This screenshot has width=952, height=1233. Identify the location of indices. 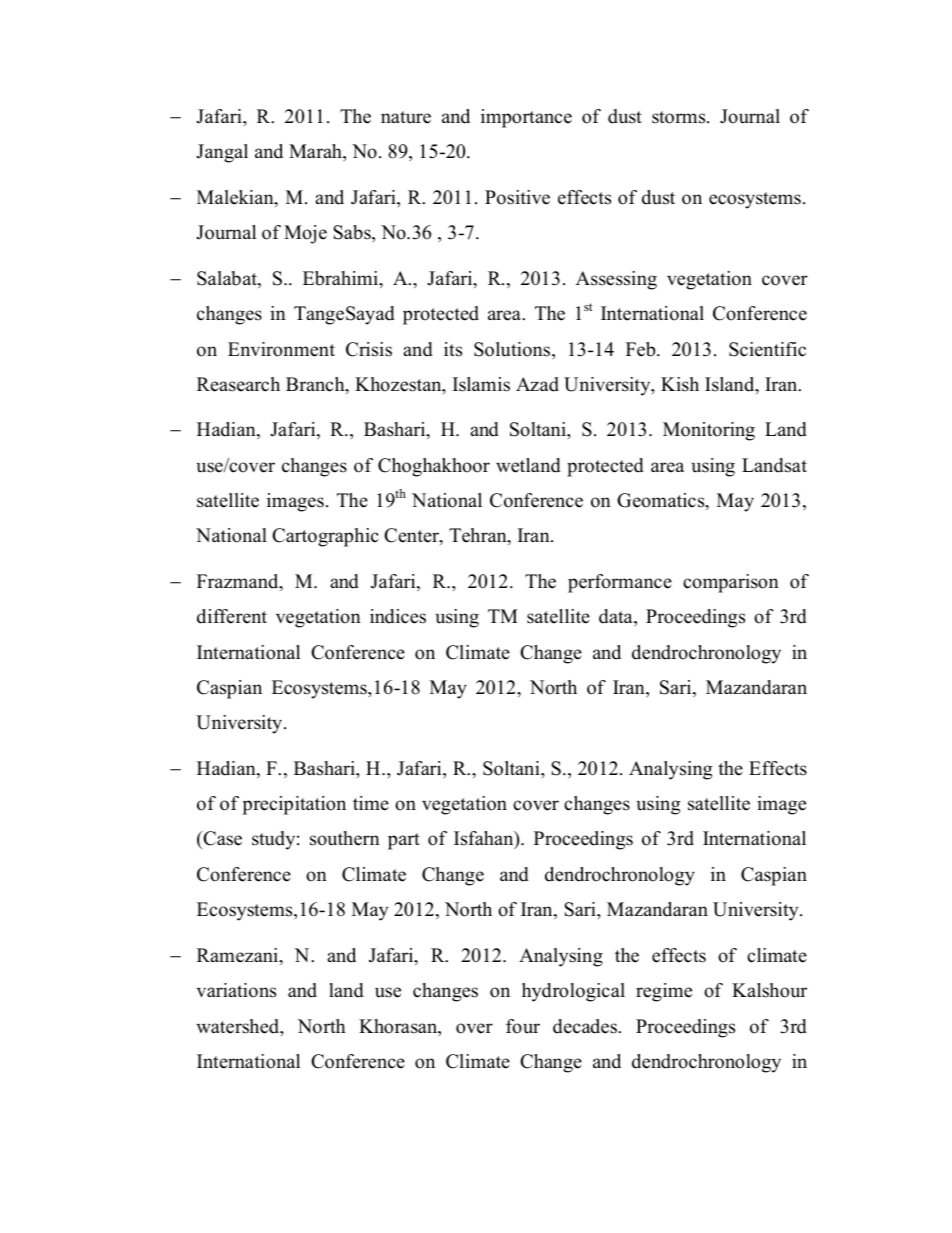
(398, 616).
